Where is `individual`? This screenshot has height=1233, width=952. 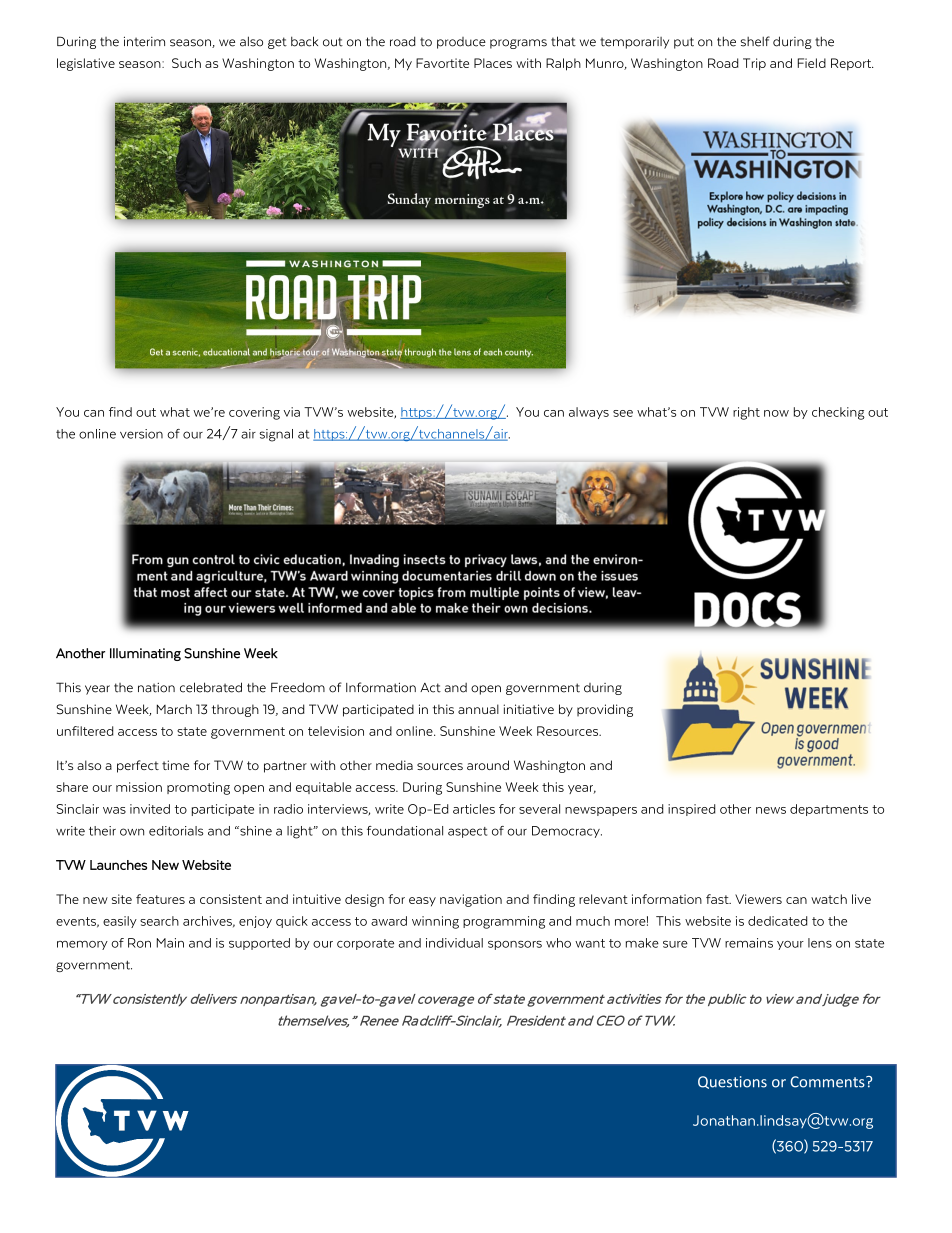
individual is located at coordinates (454, 943).
